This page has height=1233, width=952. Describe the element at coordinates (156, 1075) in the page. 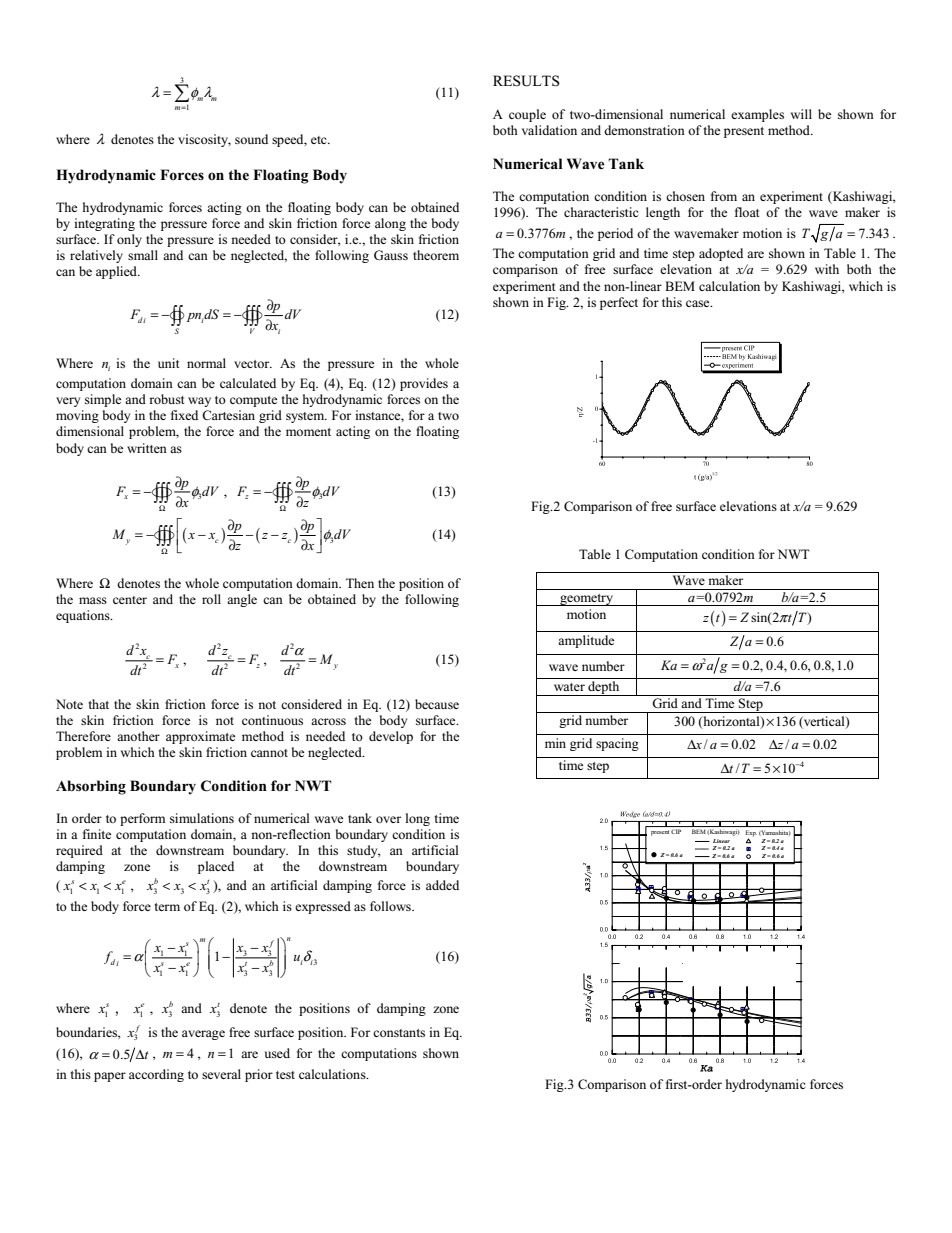

I see `according` at that location.
